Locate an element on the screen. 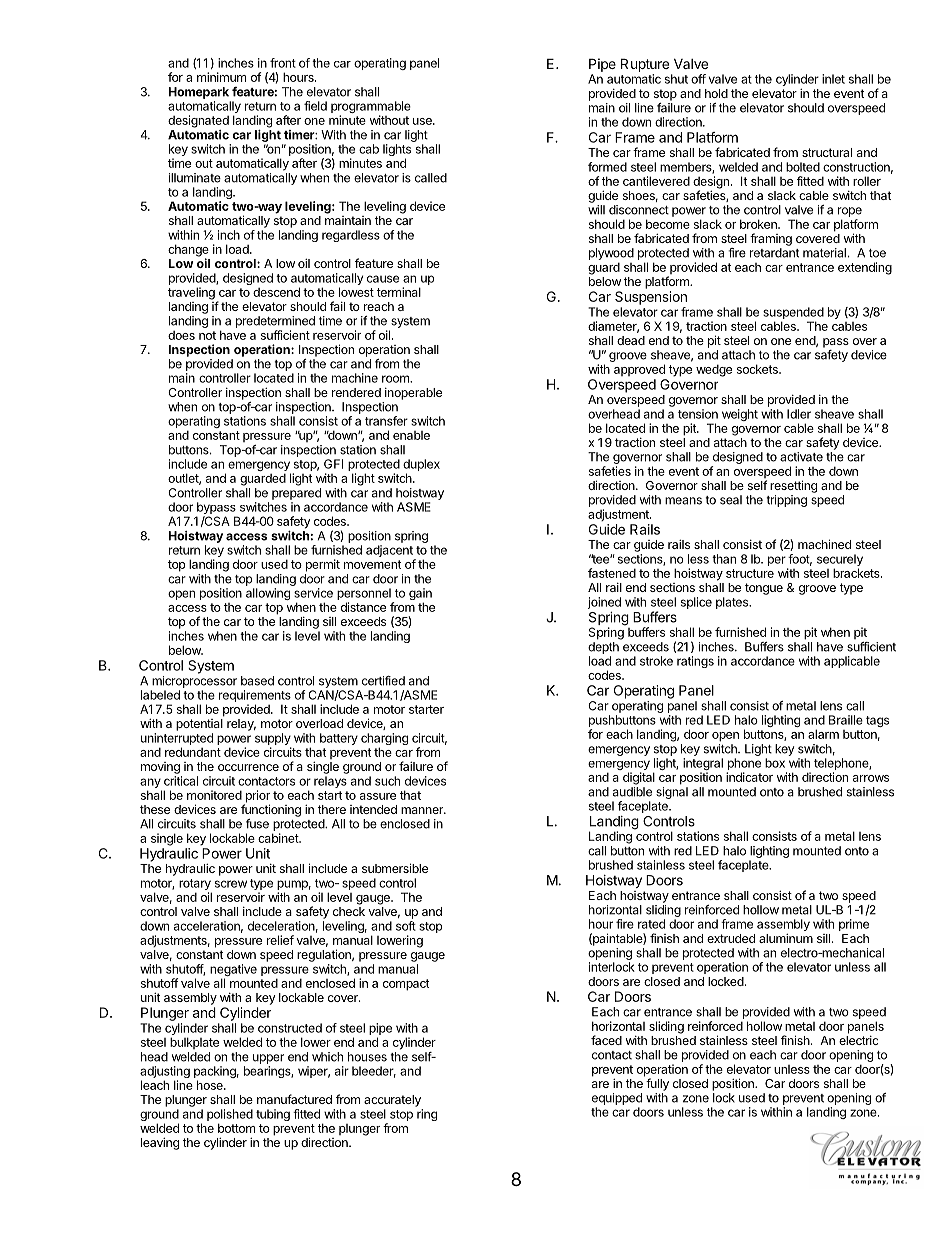 Image resolution: width=952 pixels, height=1233 pixels. formed is located at coordinates (607, 167).
